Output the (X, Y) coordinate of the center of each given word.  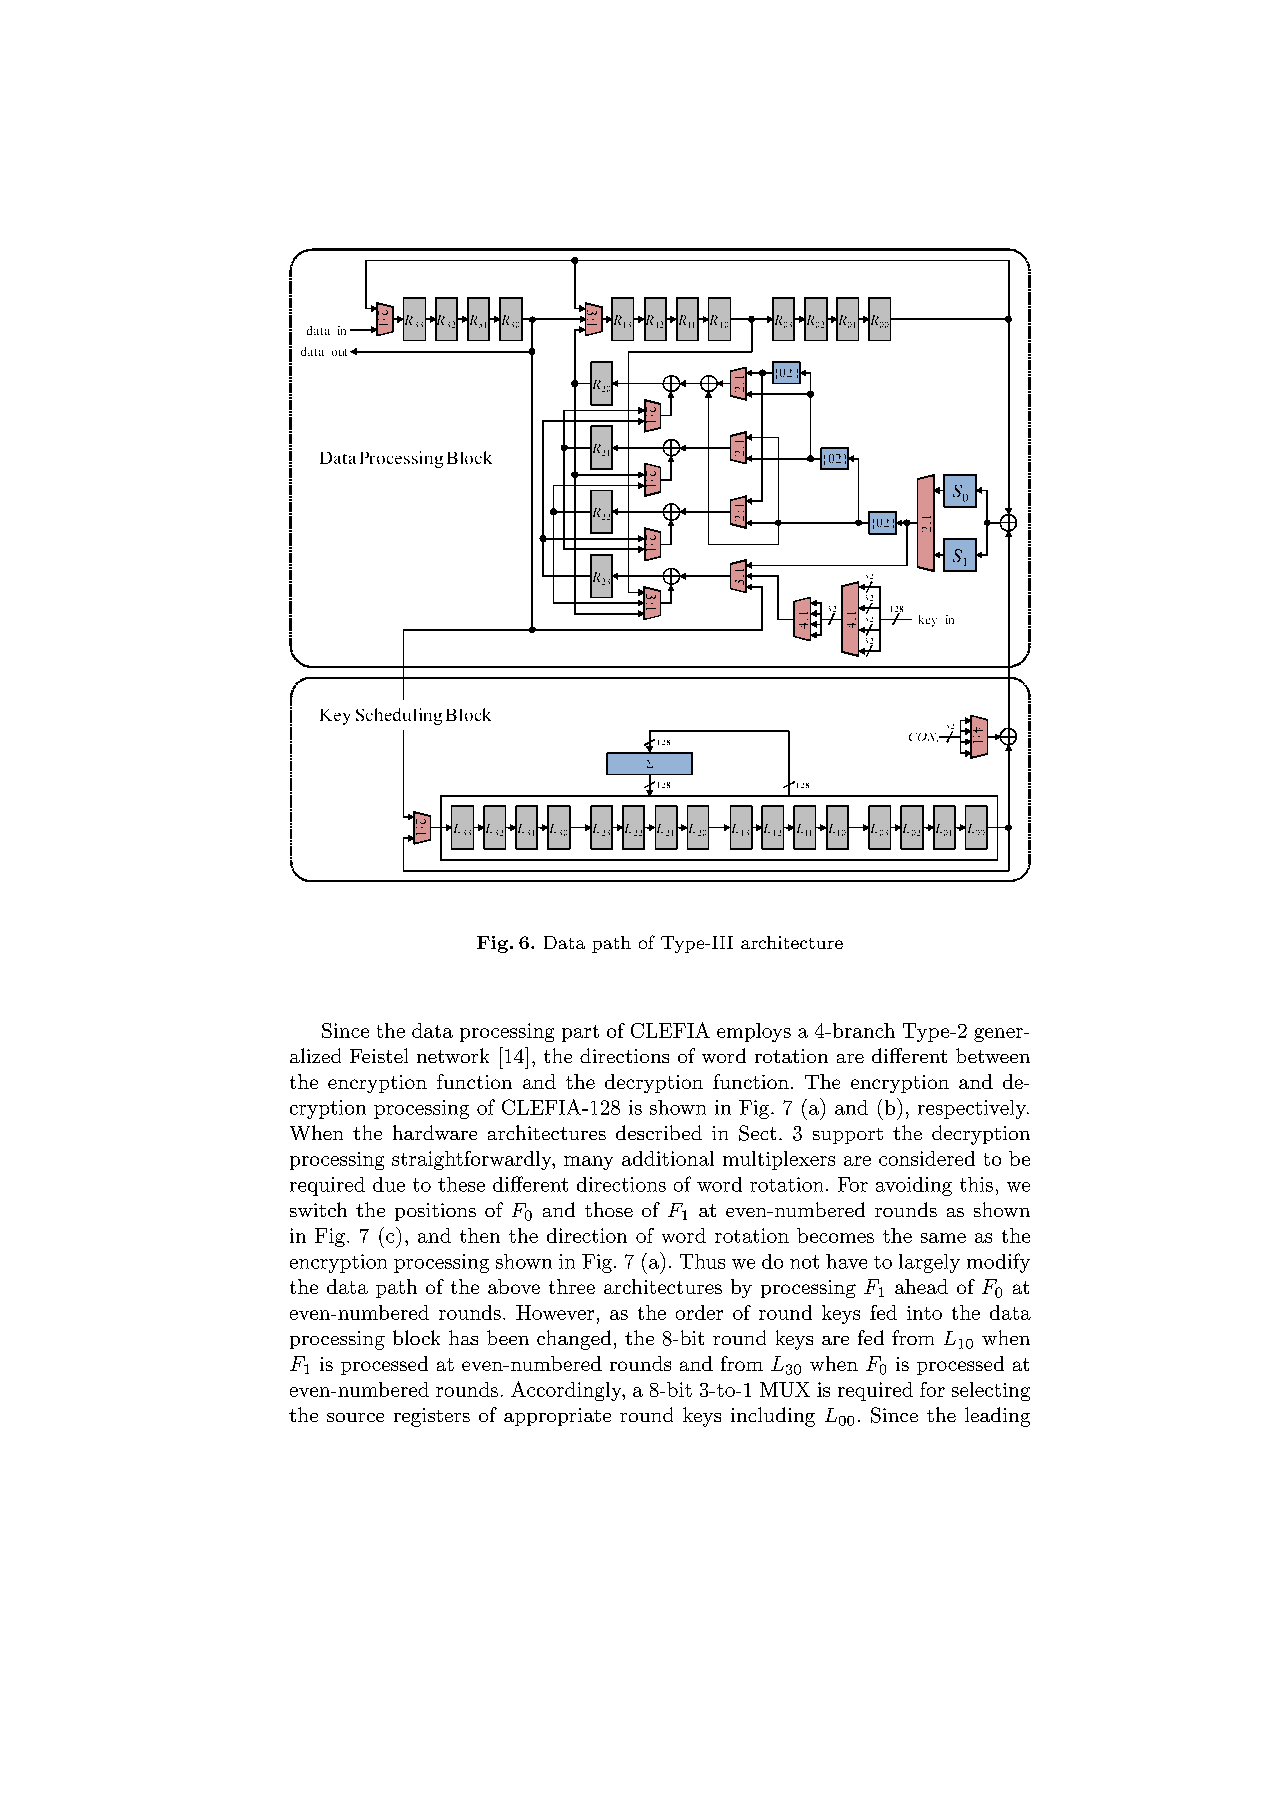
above (514, 1286)
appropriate (557, 1417)
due (389, 1184)
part (580, 1033)
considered (927, 1158)
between (993, 1055)
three (572, 1286)
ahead (921, 1286)
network (453, 1055)
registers (432, 1417)
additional (668, 1158)
